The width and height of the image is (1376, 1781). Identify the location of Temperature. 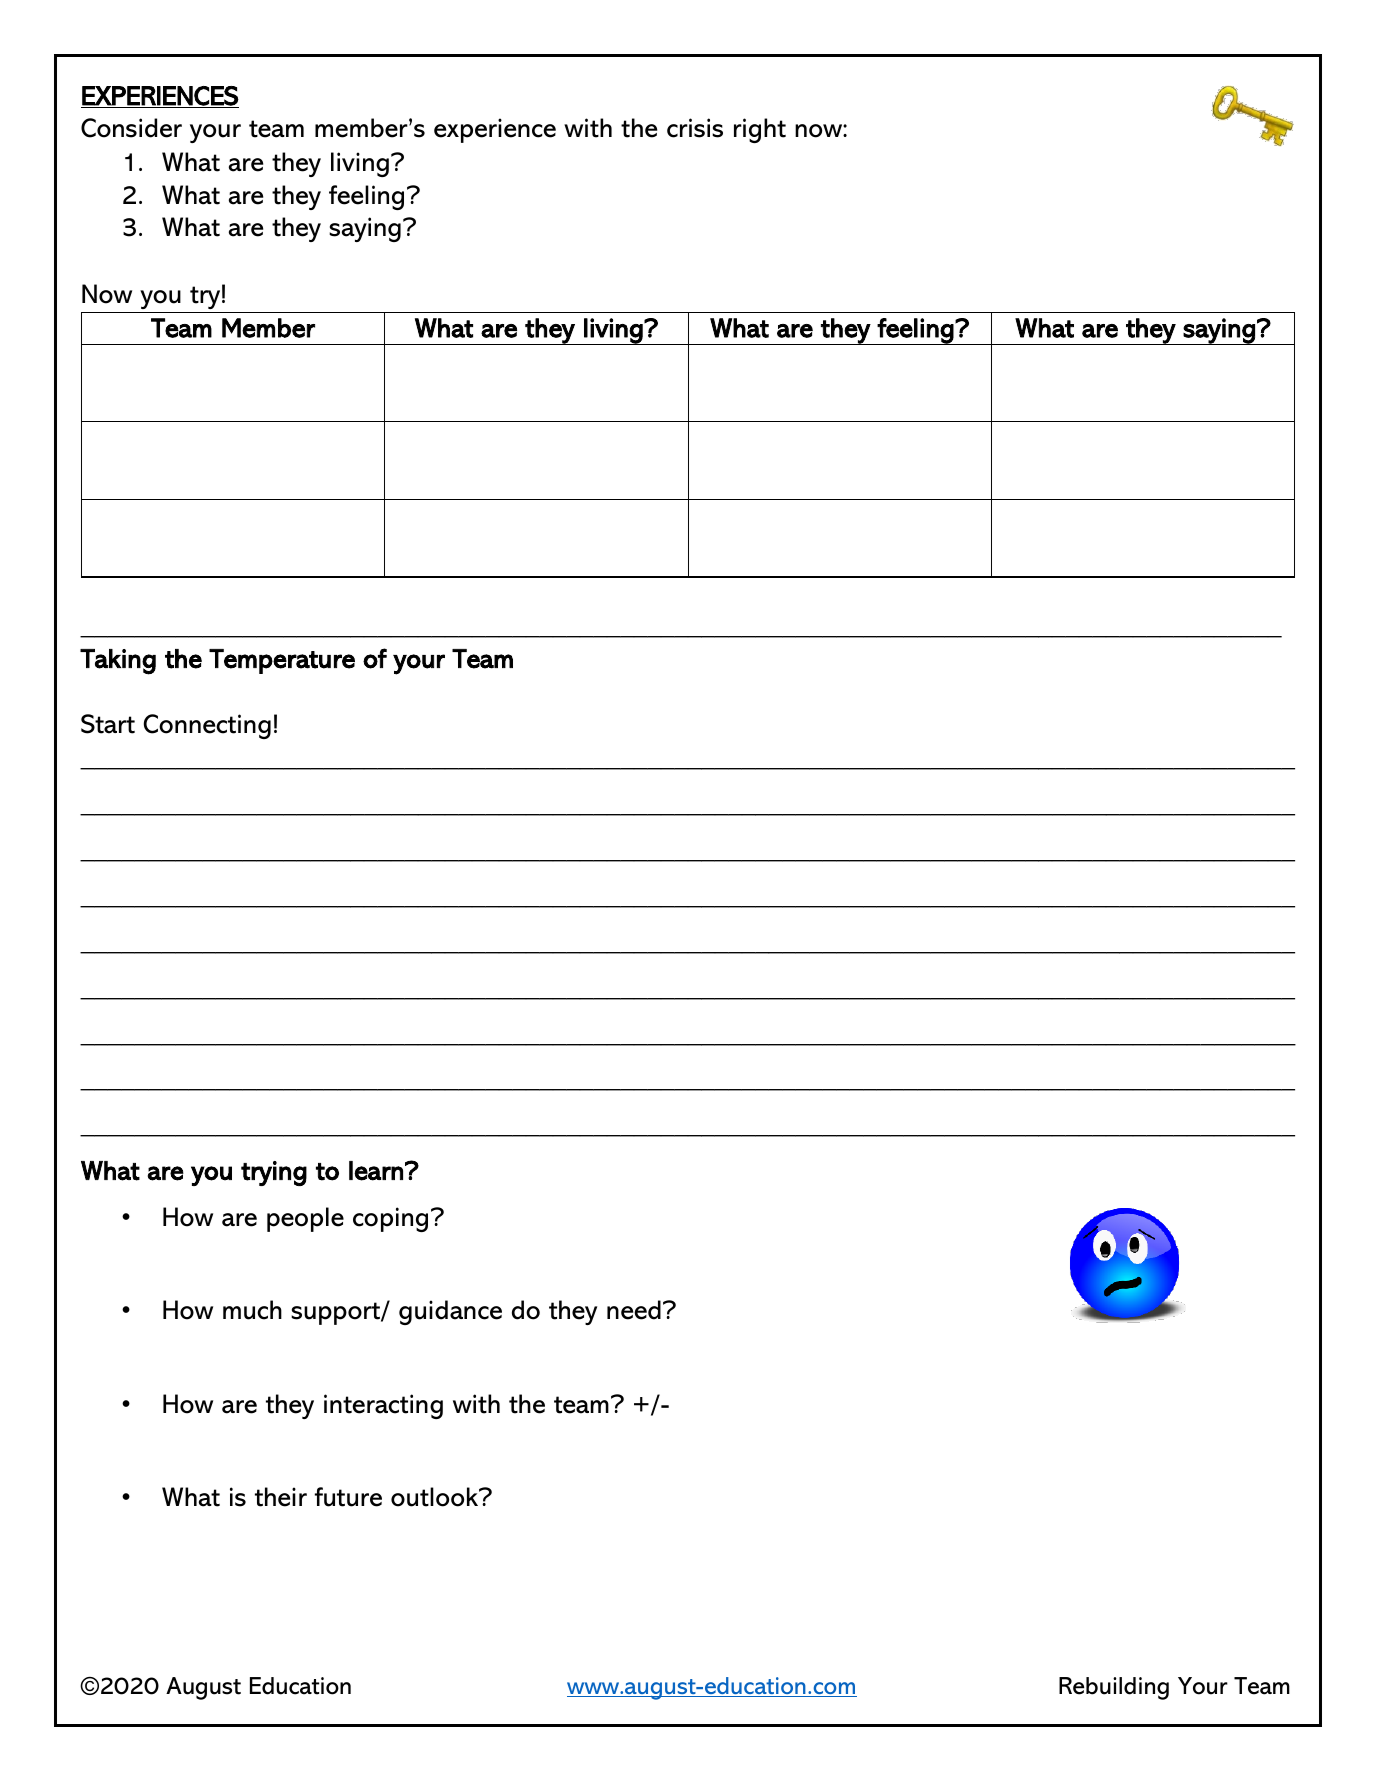
(282, 661).
